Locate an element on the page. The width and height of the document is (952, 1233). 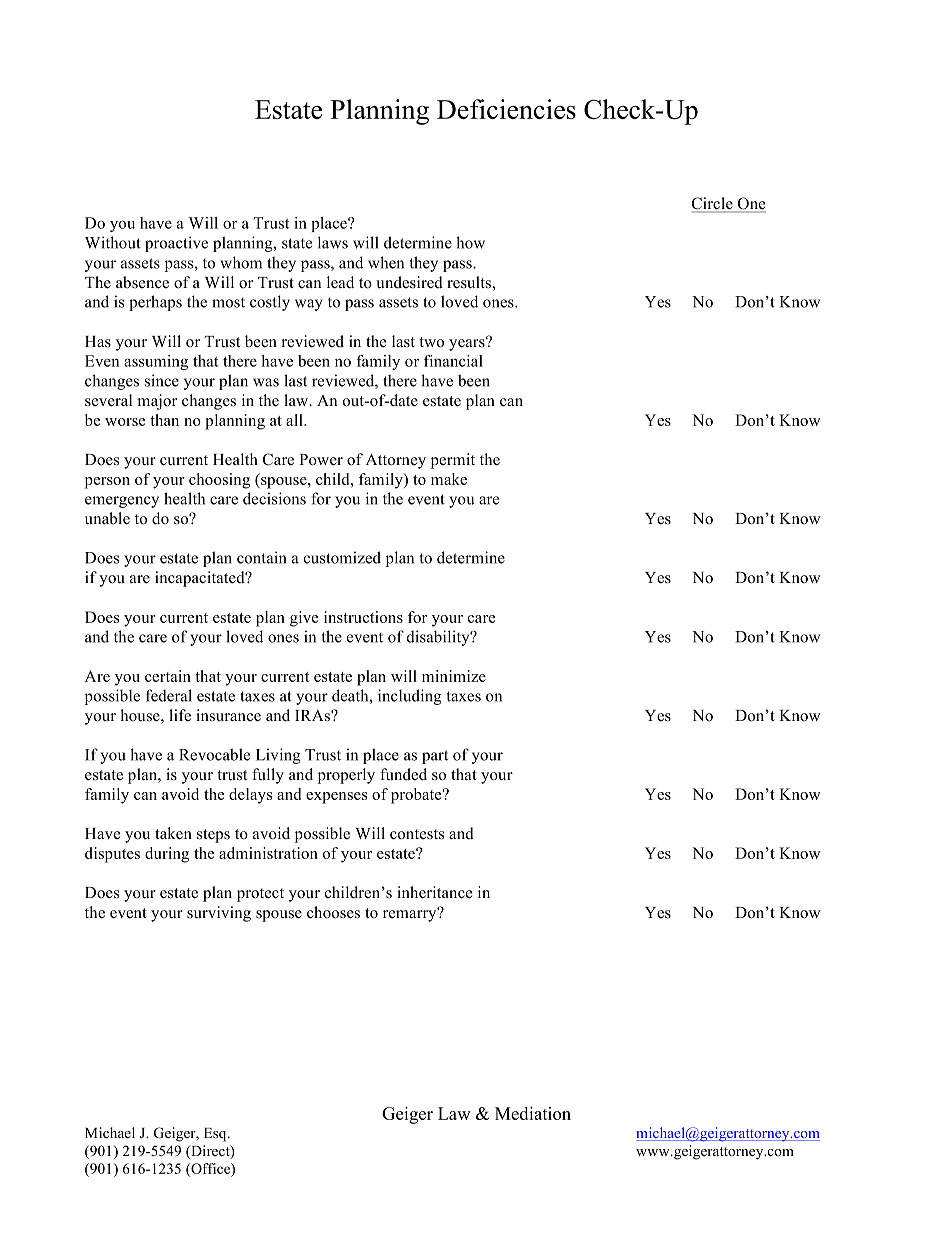
since is located at coordinates (162, 380).
